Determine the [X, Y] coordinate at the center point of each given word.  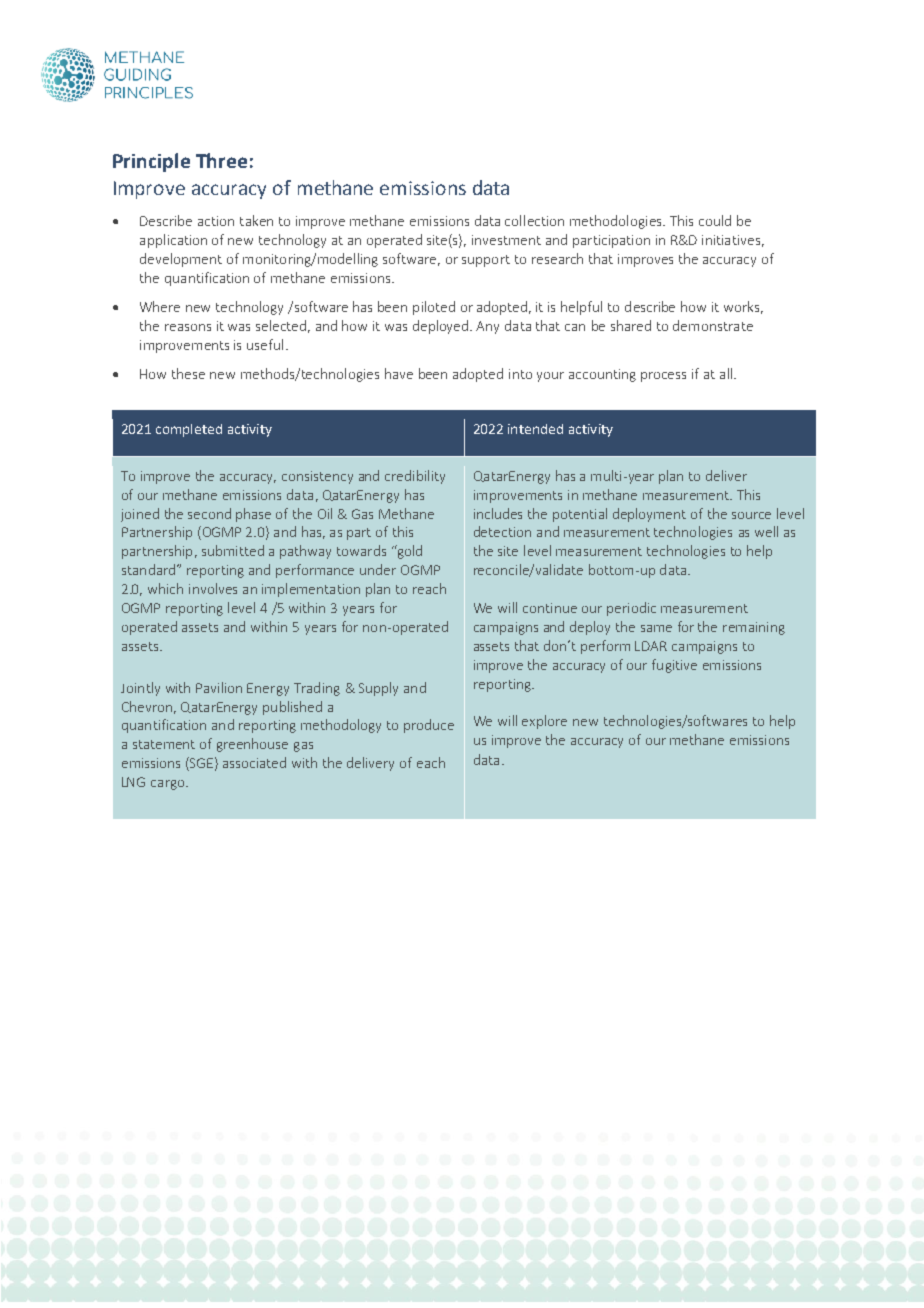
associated [254, 762]
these [188, 373]
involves [213, 588]
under [378, 569]
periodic [631, 609]
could [715, 220]
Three [221, 160]
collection [534, 220]
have [399, 373]
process [663, 377]
